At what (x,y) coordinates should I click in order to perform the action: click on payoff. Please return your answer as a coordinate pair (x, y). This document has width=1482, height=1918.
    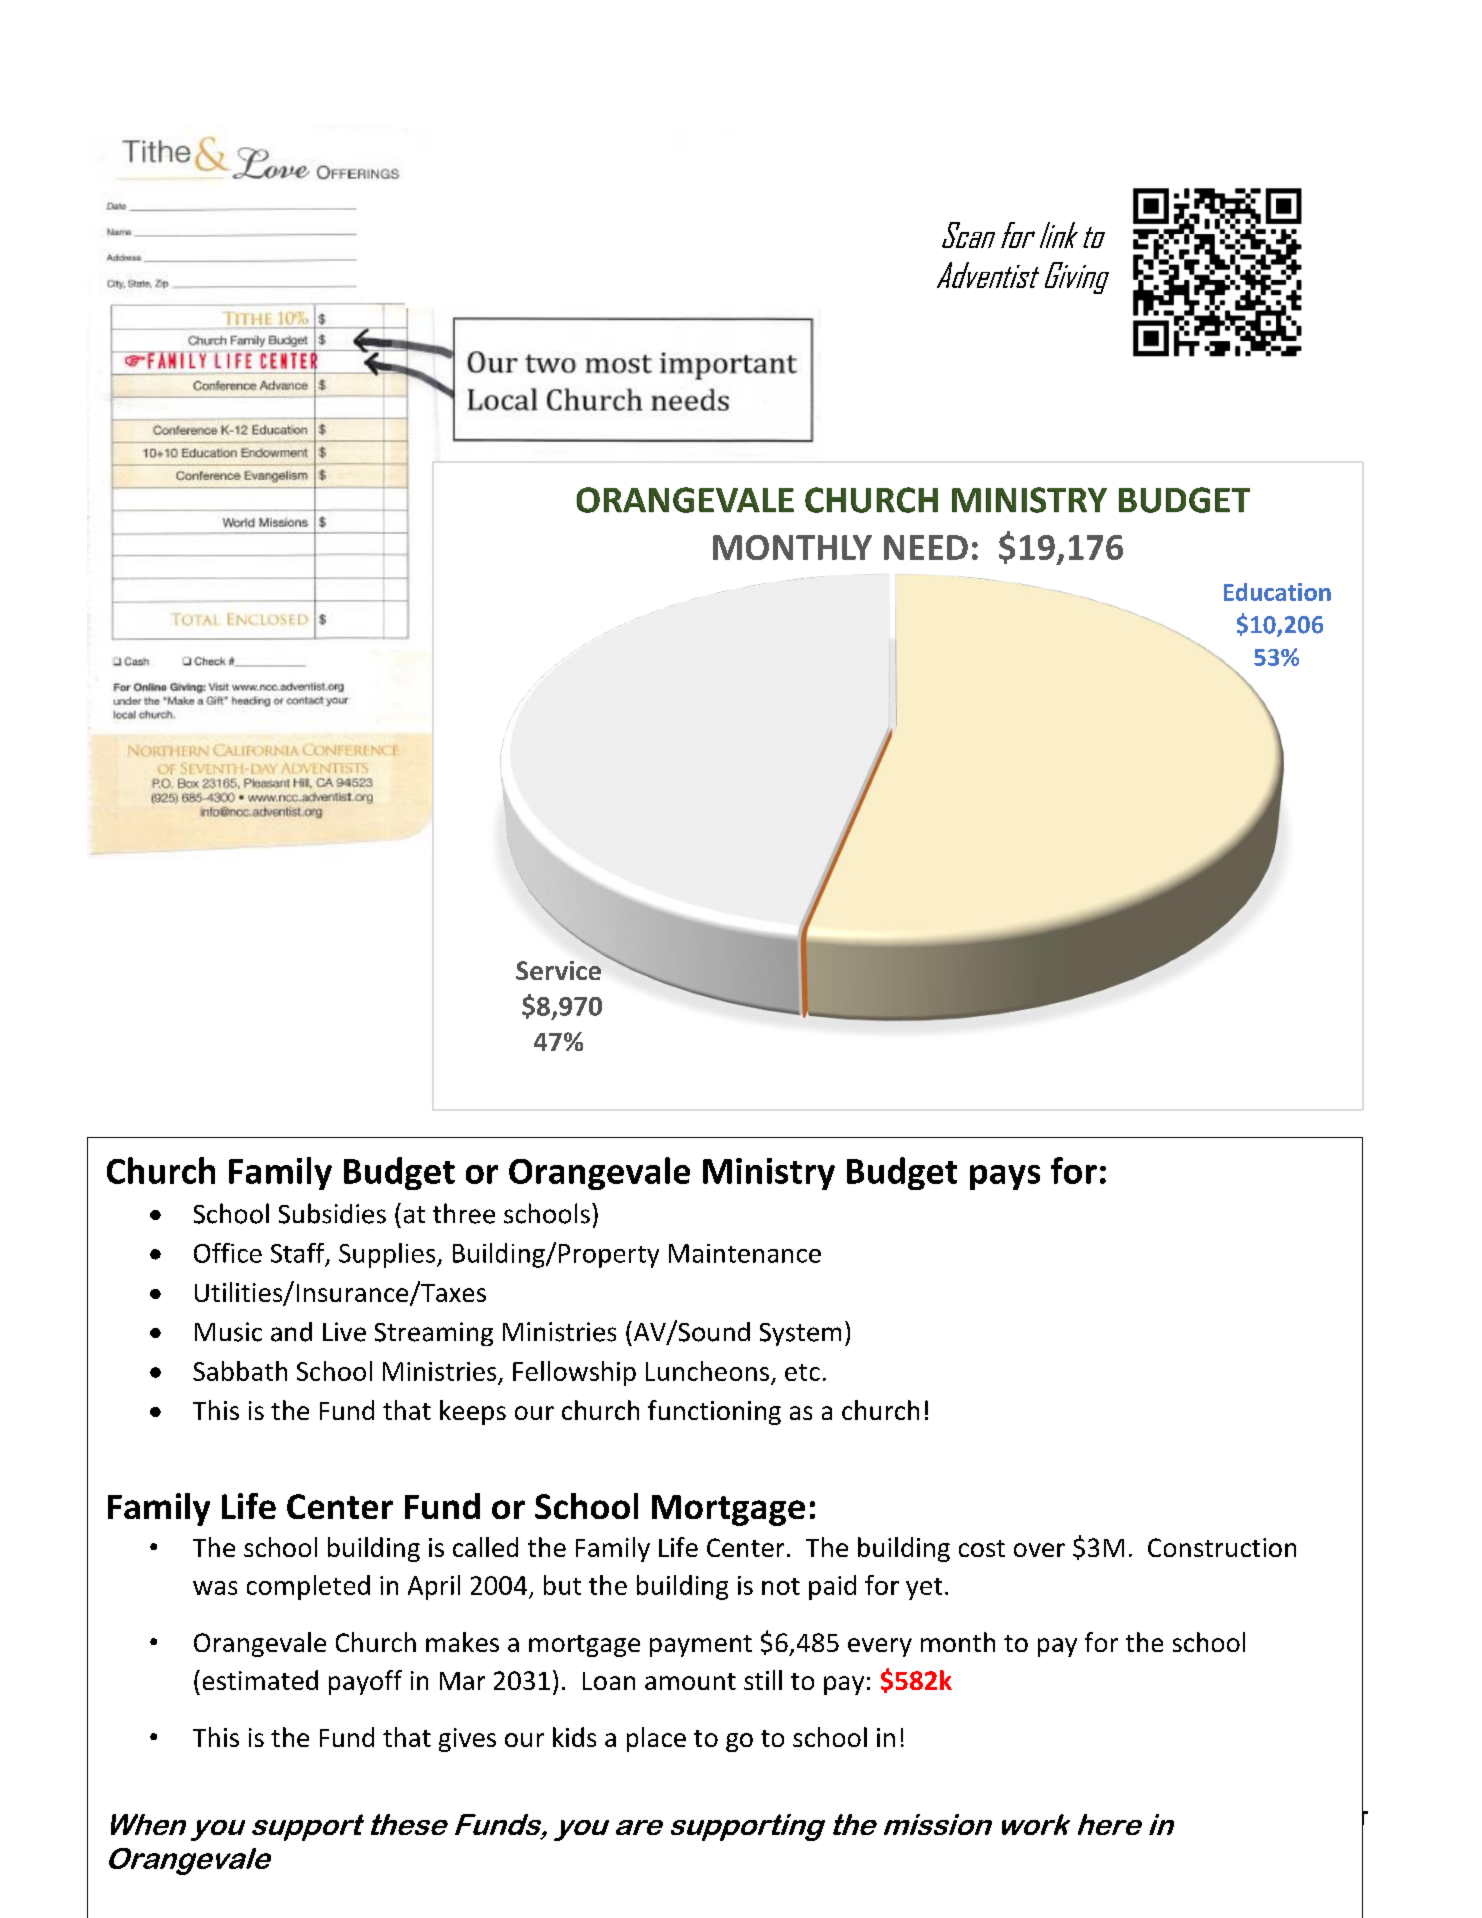
    Looking at the image, I should click on (365, 1682).
